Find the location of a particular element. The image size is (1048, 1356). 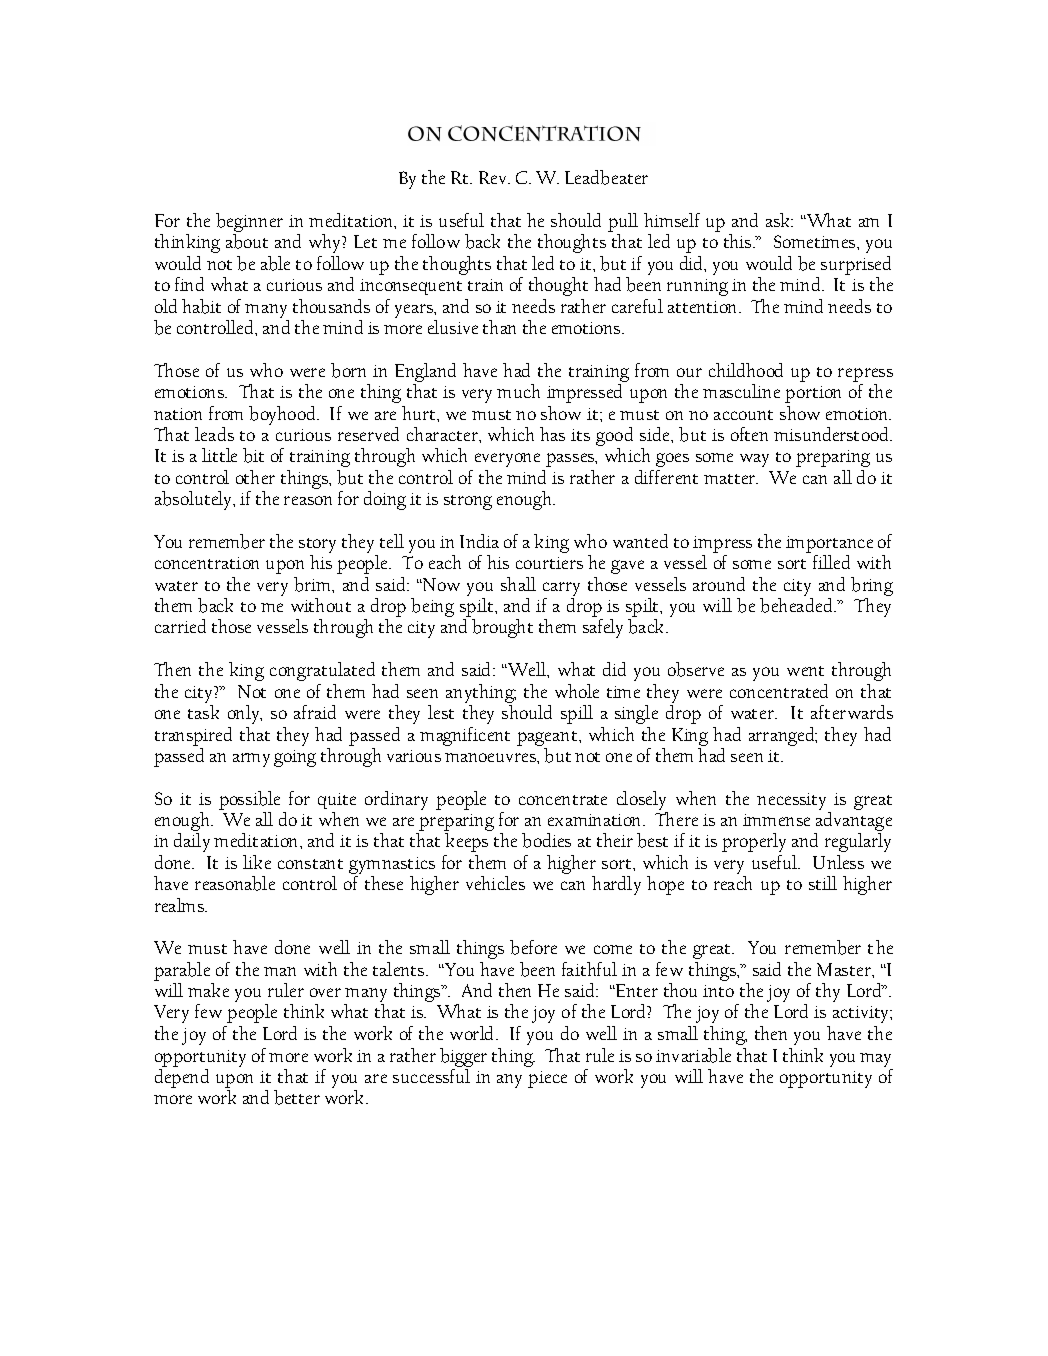

Rev is located at coordinates (494, 177).
